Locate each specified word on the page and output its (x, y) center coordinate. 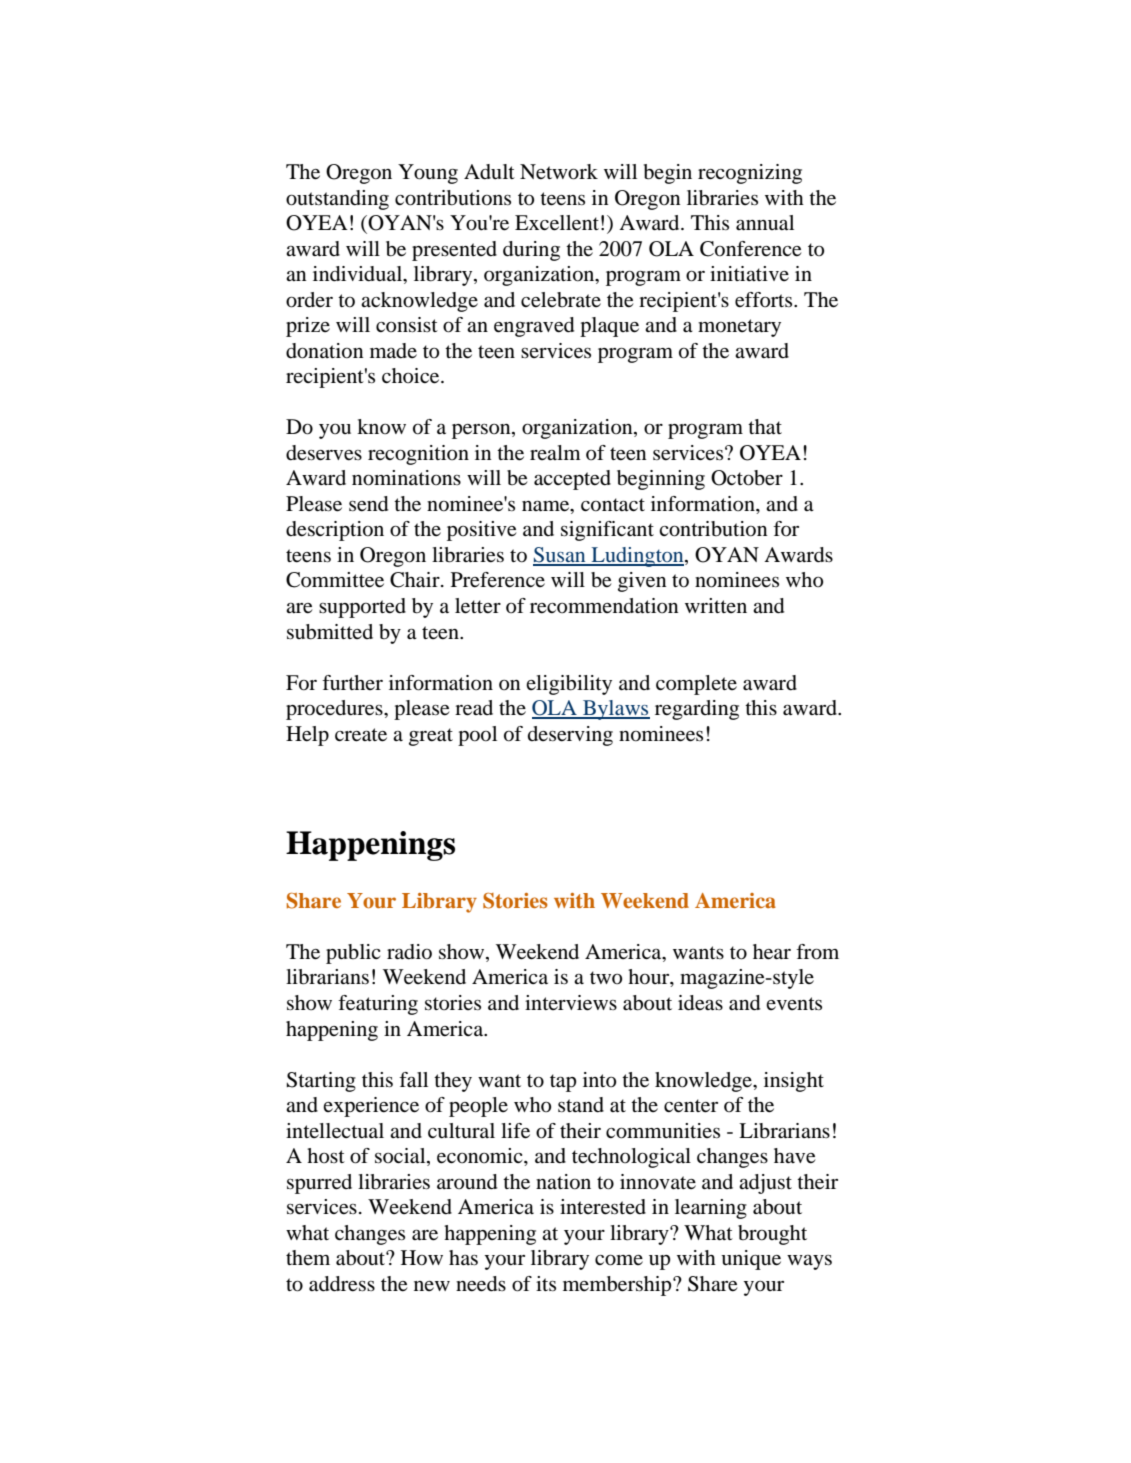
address (342, 1284)
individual (359, 275)
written (716, 605)
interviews (571, 1003)
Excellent (557, 223)
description (335, 531)
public (353, 954)
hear (772, 952)
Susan (560, 556)
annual (765, 223)
